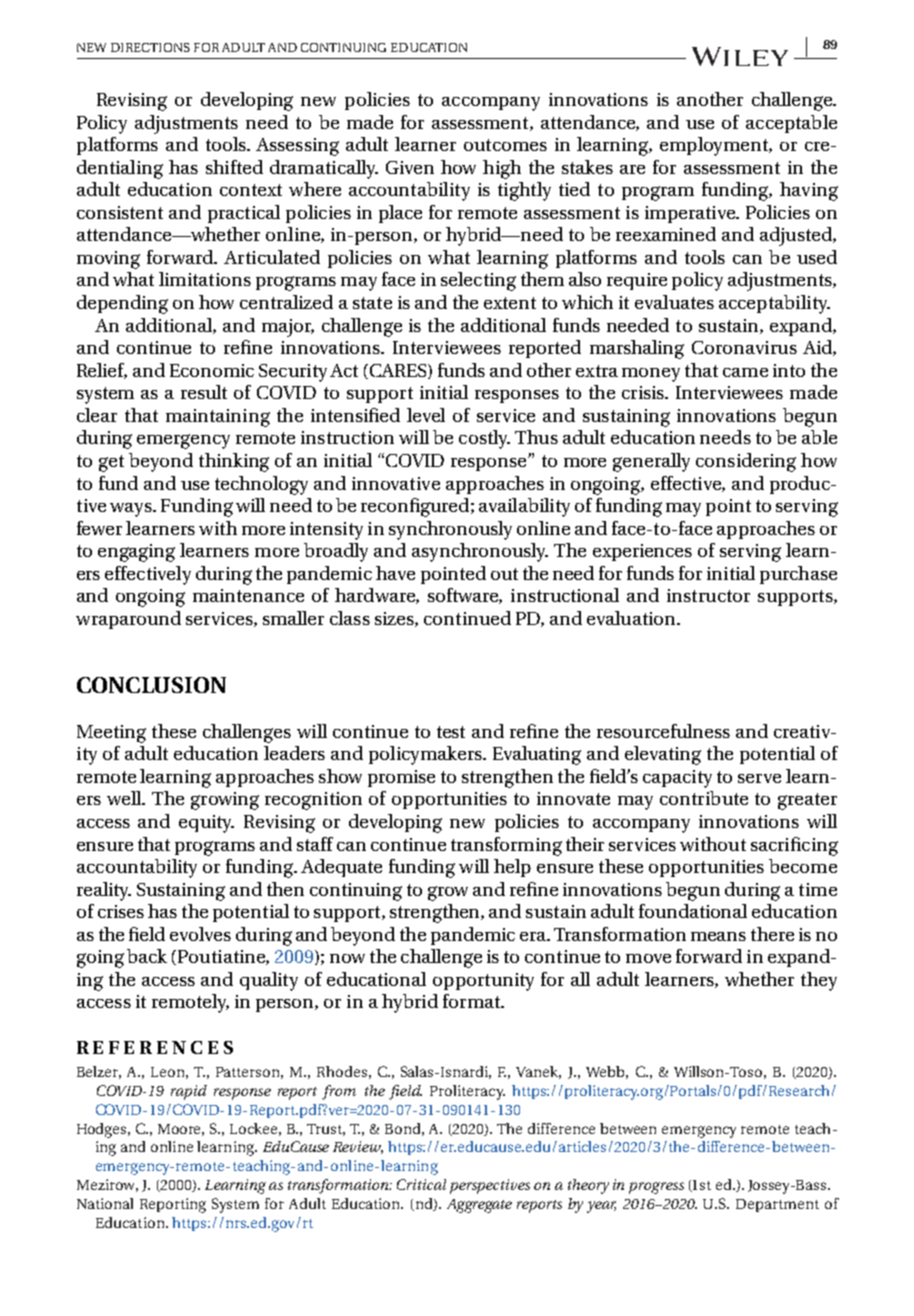 This screenshot has height=1316, width=914. Describe the element at coordinates (105, 1203) in the screenshot. I see `National` at that location.
